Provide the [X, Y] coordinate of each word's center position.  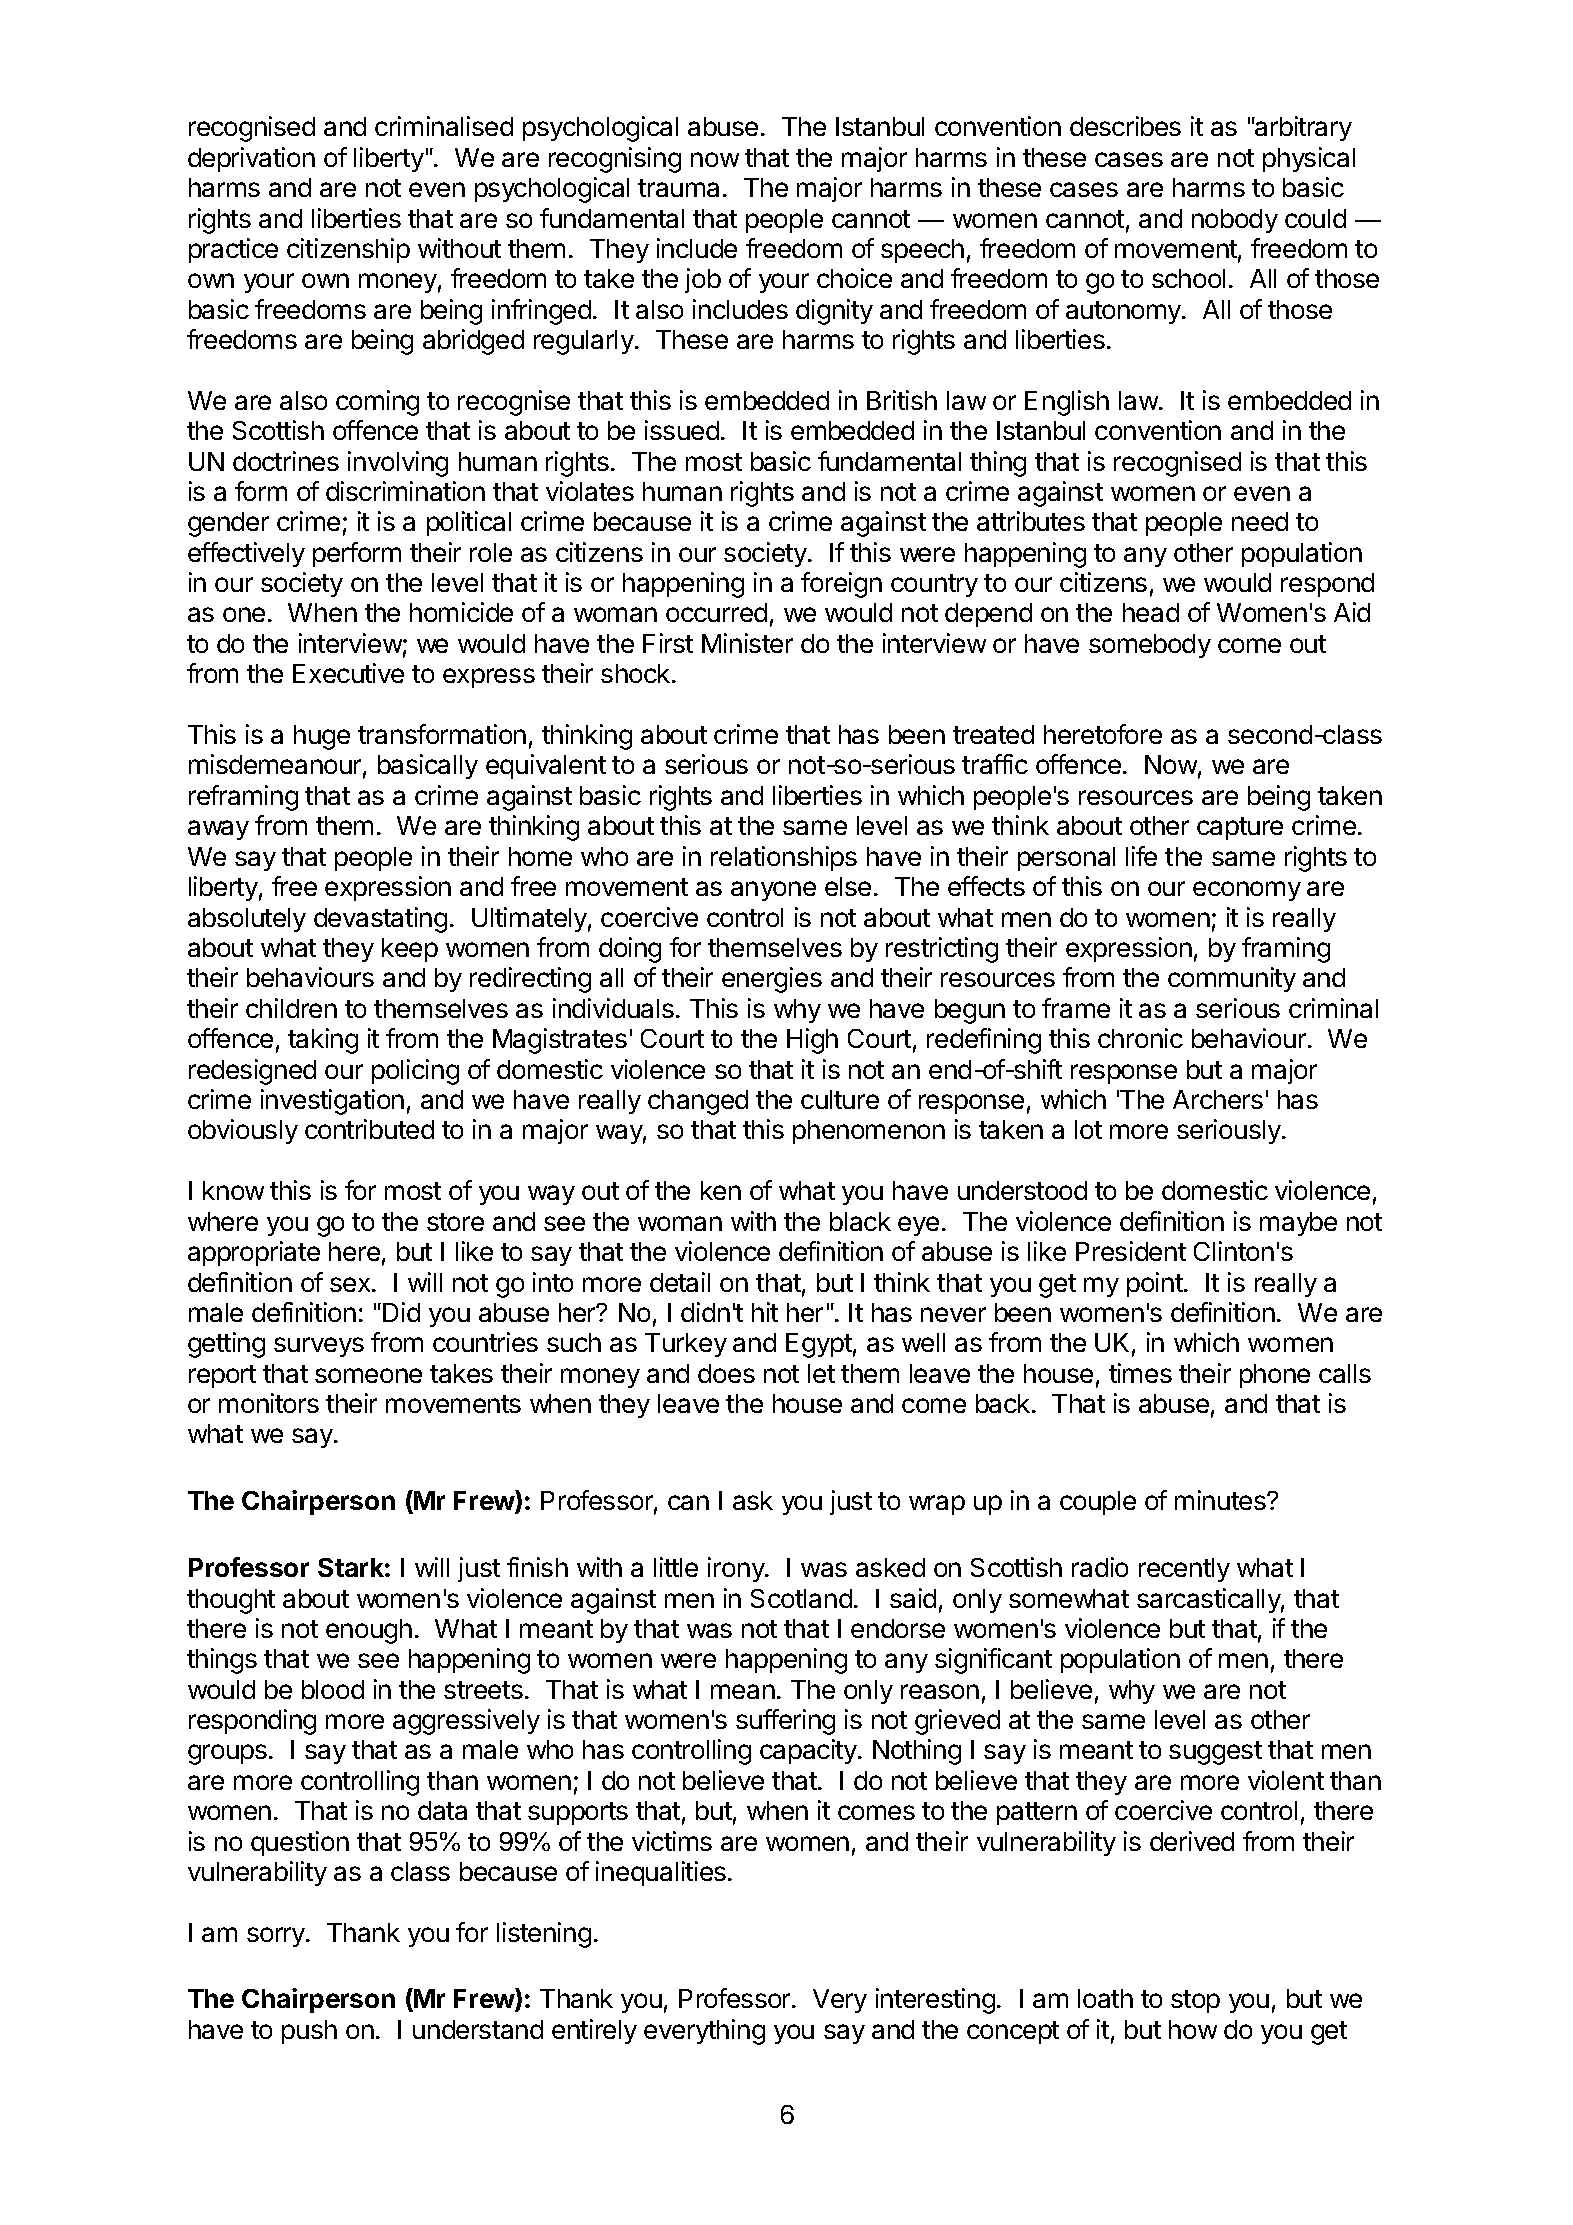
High [812, 1041]
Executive [348, 673]
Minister [747, 643]
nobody [1235, 221]
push [309, 2032]
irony [737, 1569]
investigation [332, 1102]
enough [369, 1631]
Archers [1218, 1099]
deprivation [251, 159]
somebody [1150, 646]
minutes [1221, 1500]
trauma [678, 188]
